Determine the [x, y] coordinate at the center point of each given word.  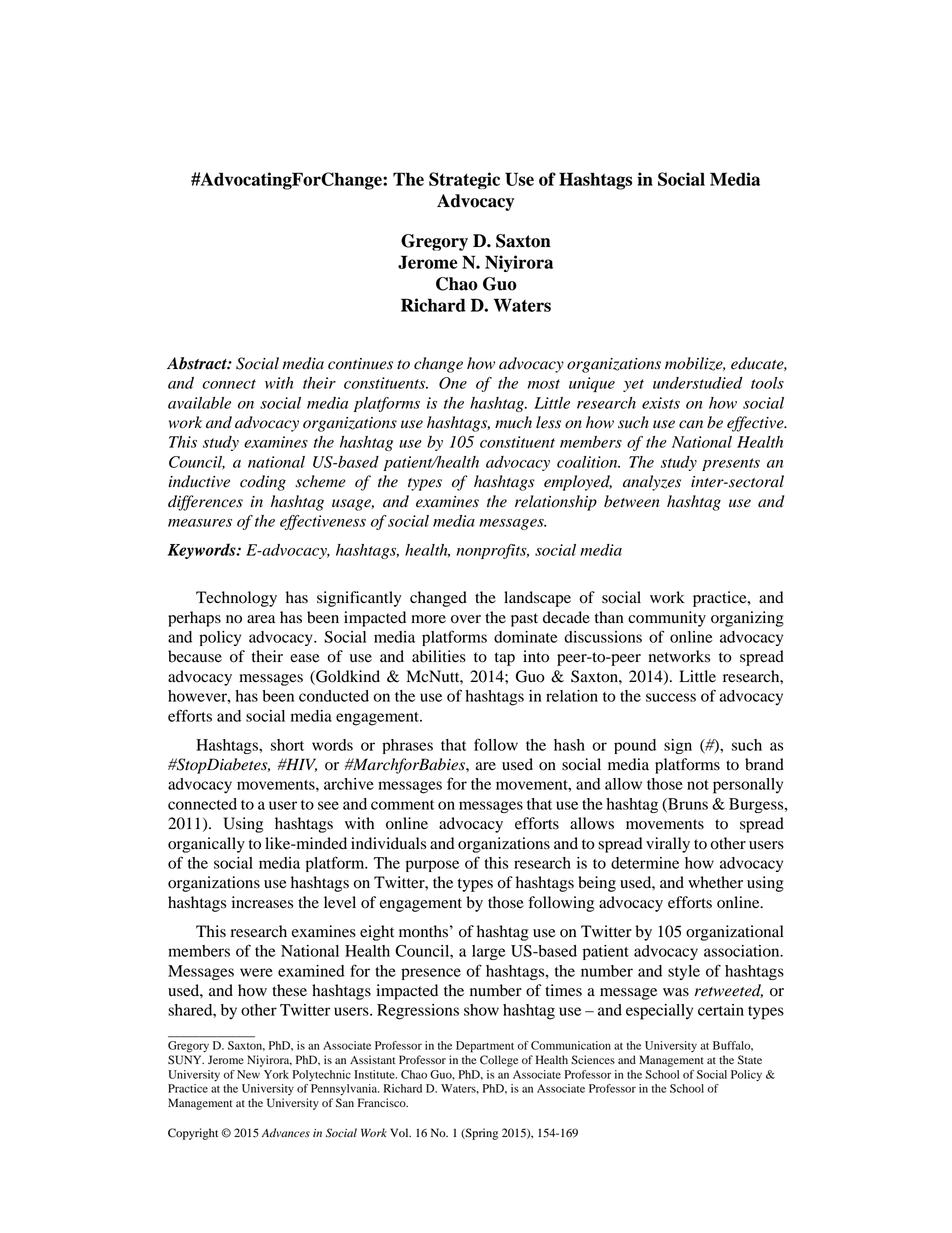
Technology [236, 599]
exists [661, 403]
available [199, 403]
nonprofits [492, 551]
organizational [735, 933]
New [248, 1074]
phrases [407, 746]
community [667, 619]
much [513, 422]
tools [767, 383]
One [453, 383]
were [256, 972]
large [489, 952]
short [287, 745]
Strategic [464, 180]
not [698, 785]
